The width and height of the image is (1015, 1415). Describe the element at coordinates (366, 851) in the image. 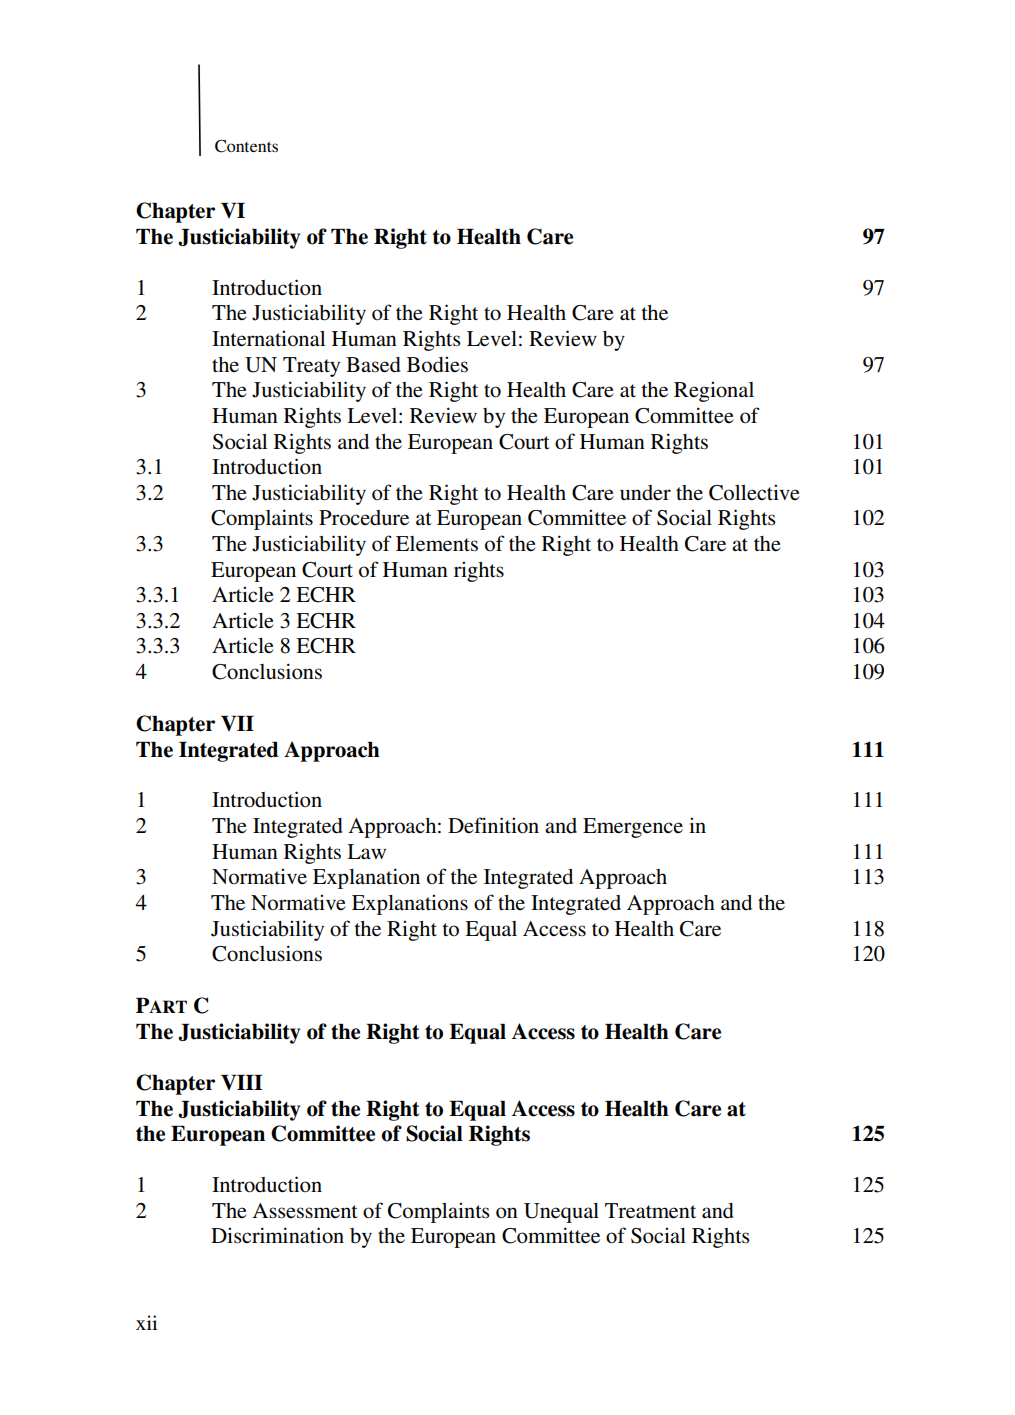

I see `Law` at that location.
